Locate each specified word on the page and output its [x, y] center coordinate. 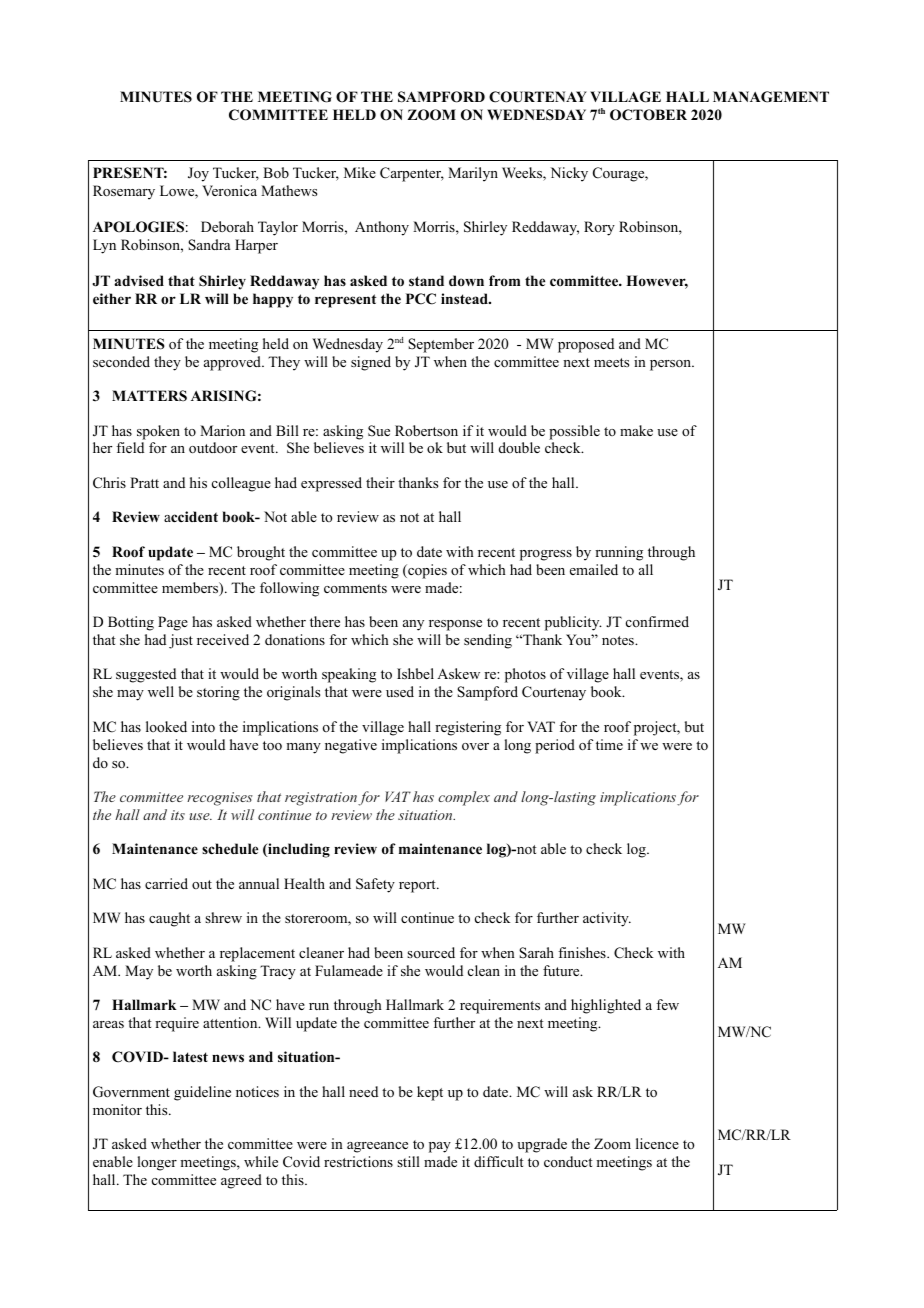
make [636, 430]
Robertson [426, 431]
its [178, 815]
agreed [241, 1181]
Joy [198, 174]
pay [440, 1147]
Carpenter [412, 174]
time [609, 744]
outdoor [213, 448]
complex [464, 798]
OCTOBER [648, 115]
